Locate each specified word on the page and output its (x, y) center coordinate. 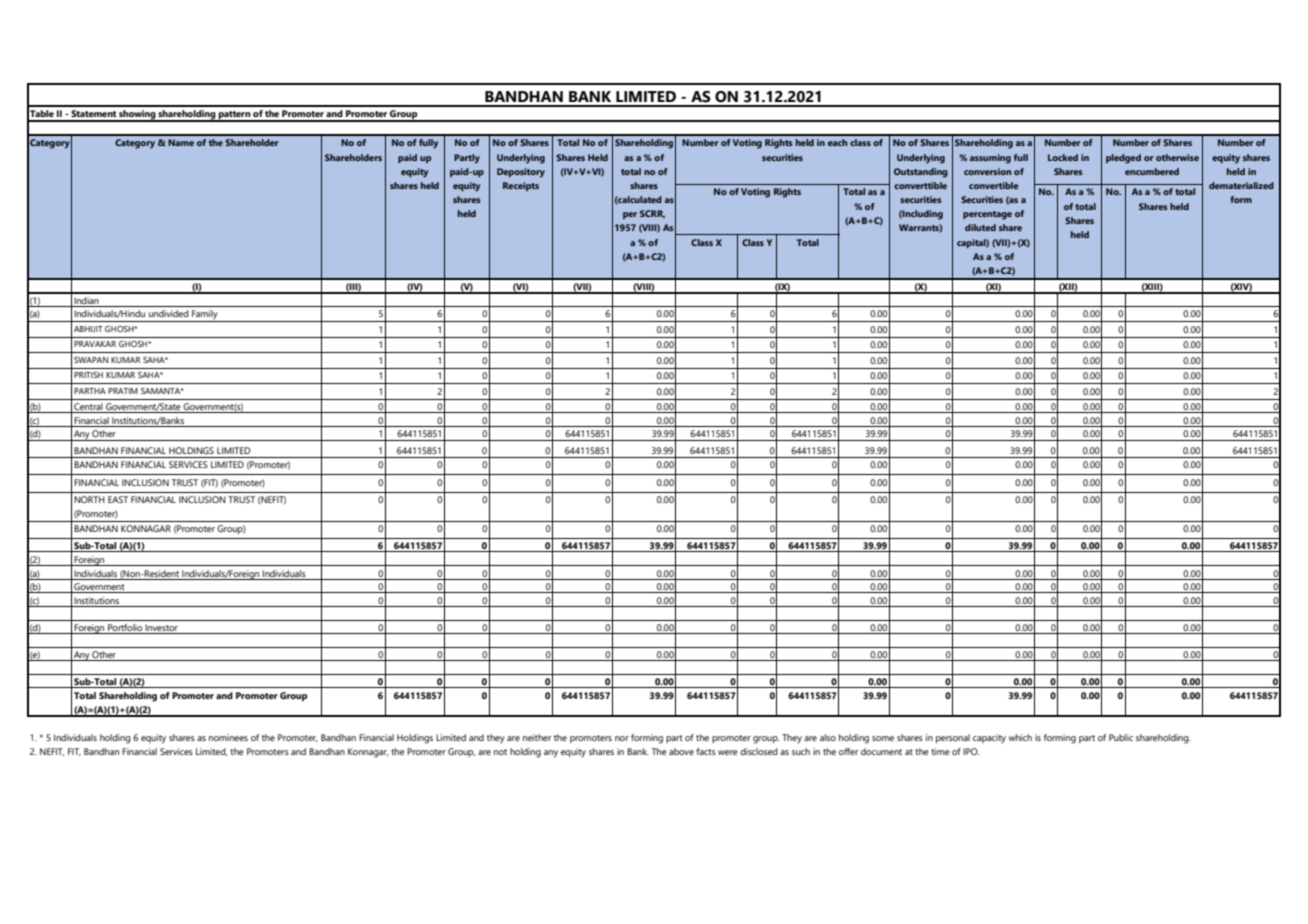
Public (1121, 737)
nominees (228, 737)
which (1020, 737)
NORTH (89, 499)
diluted (980, 227)
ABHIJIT (88, 329)
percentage (987, 215)
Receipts (521, 186)
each (837, 142)
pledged (1123, 159)
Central (88, 408)
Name (181, 142)
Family (205, 316)
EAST (118, 499)
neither (537, 737)
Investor (162, 629)
